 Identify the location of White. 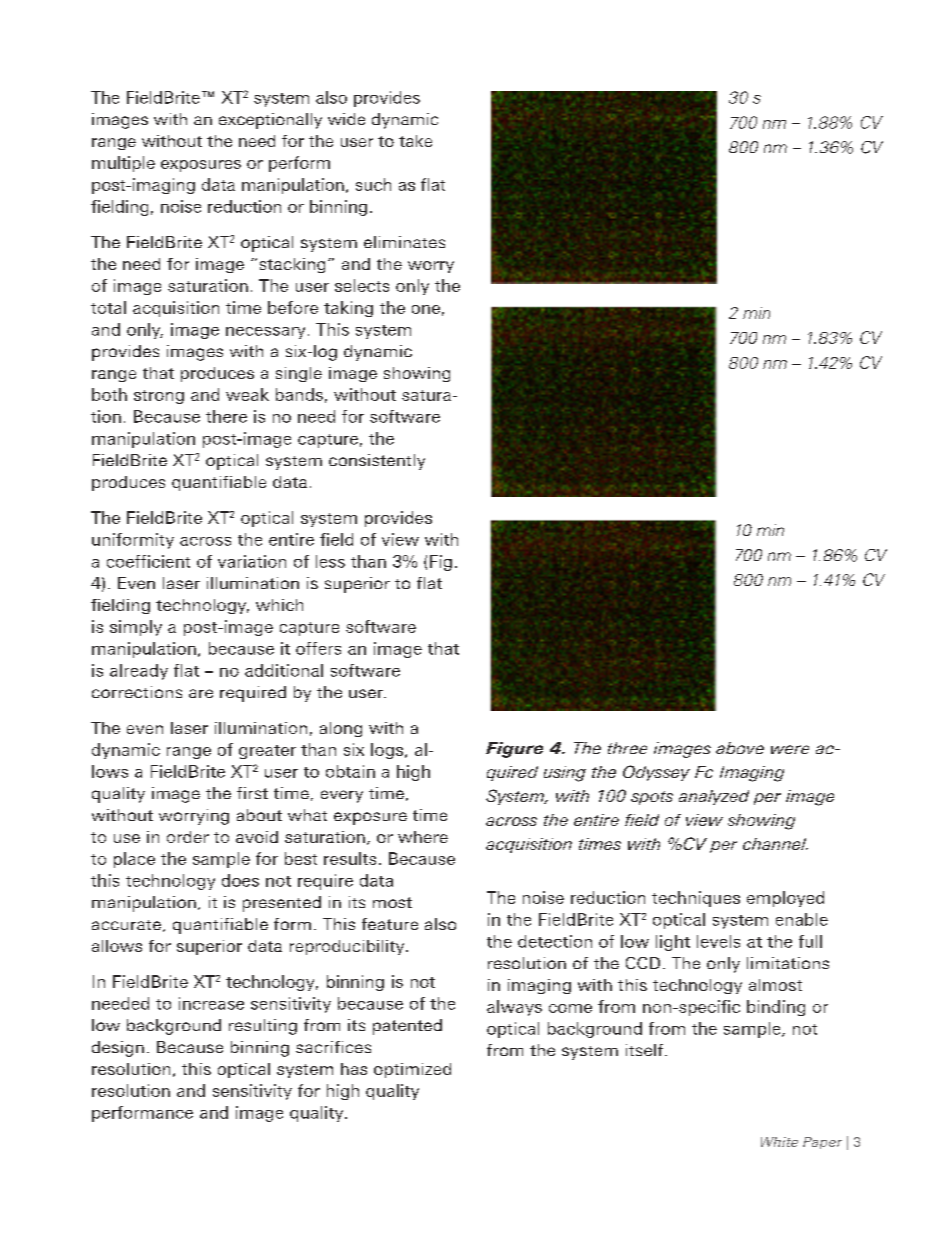
(779, 1142).
